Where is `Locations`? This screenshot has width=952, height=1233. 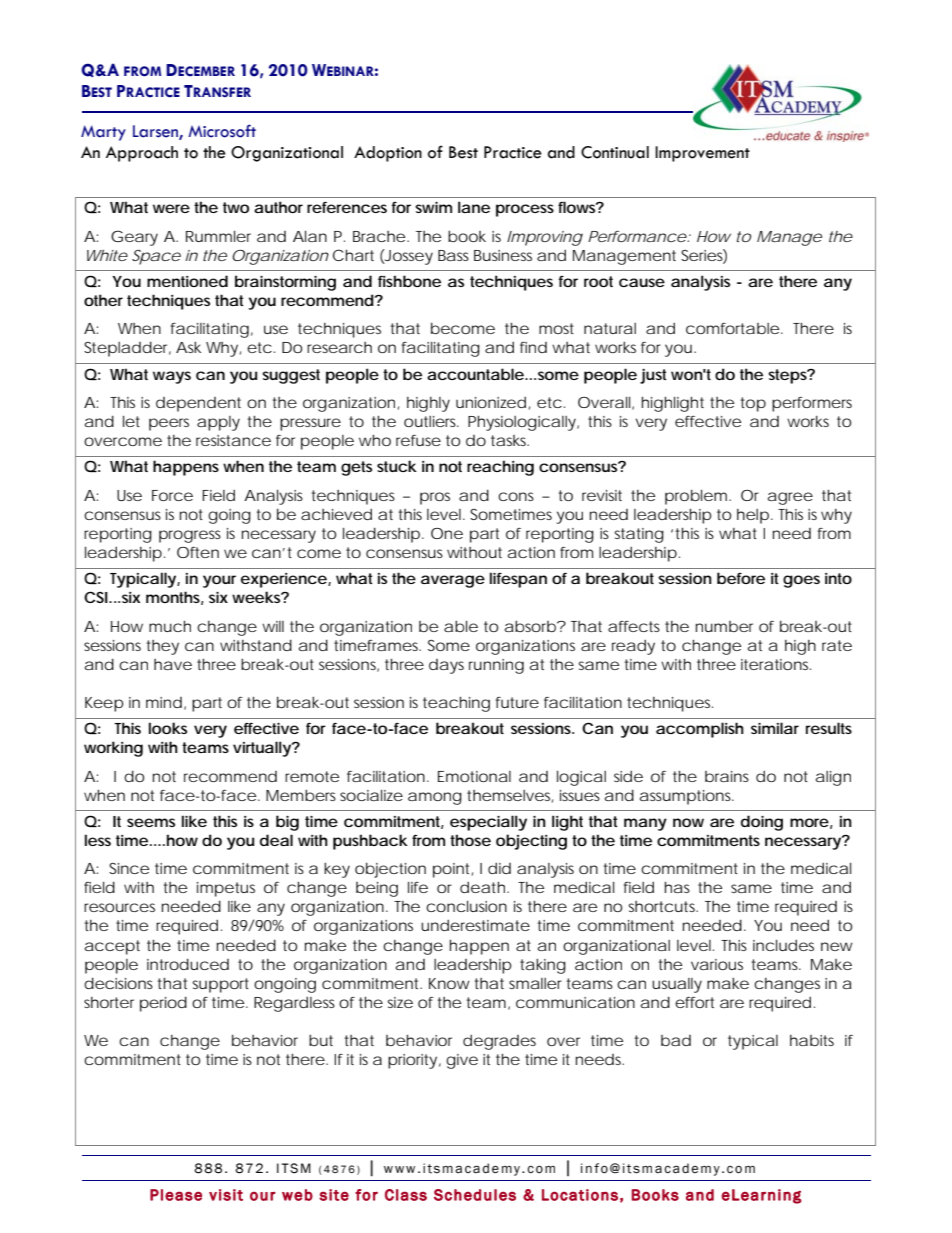
Locations is located at coordinates (580, 1195).
